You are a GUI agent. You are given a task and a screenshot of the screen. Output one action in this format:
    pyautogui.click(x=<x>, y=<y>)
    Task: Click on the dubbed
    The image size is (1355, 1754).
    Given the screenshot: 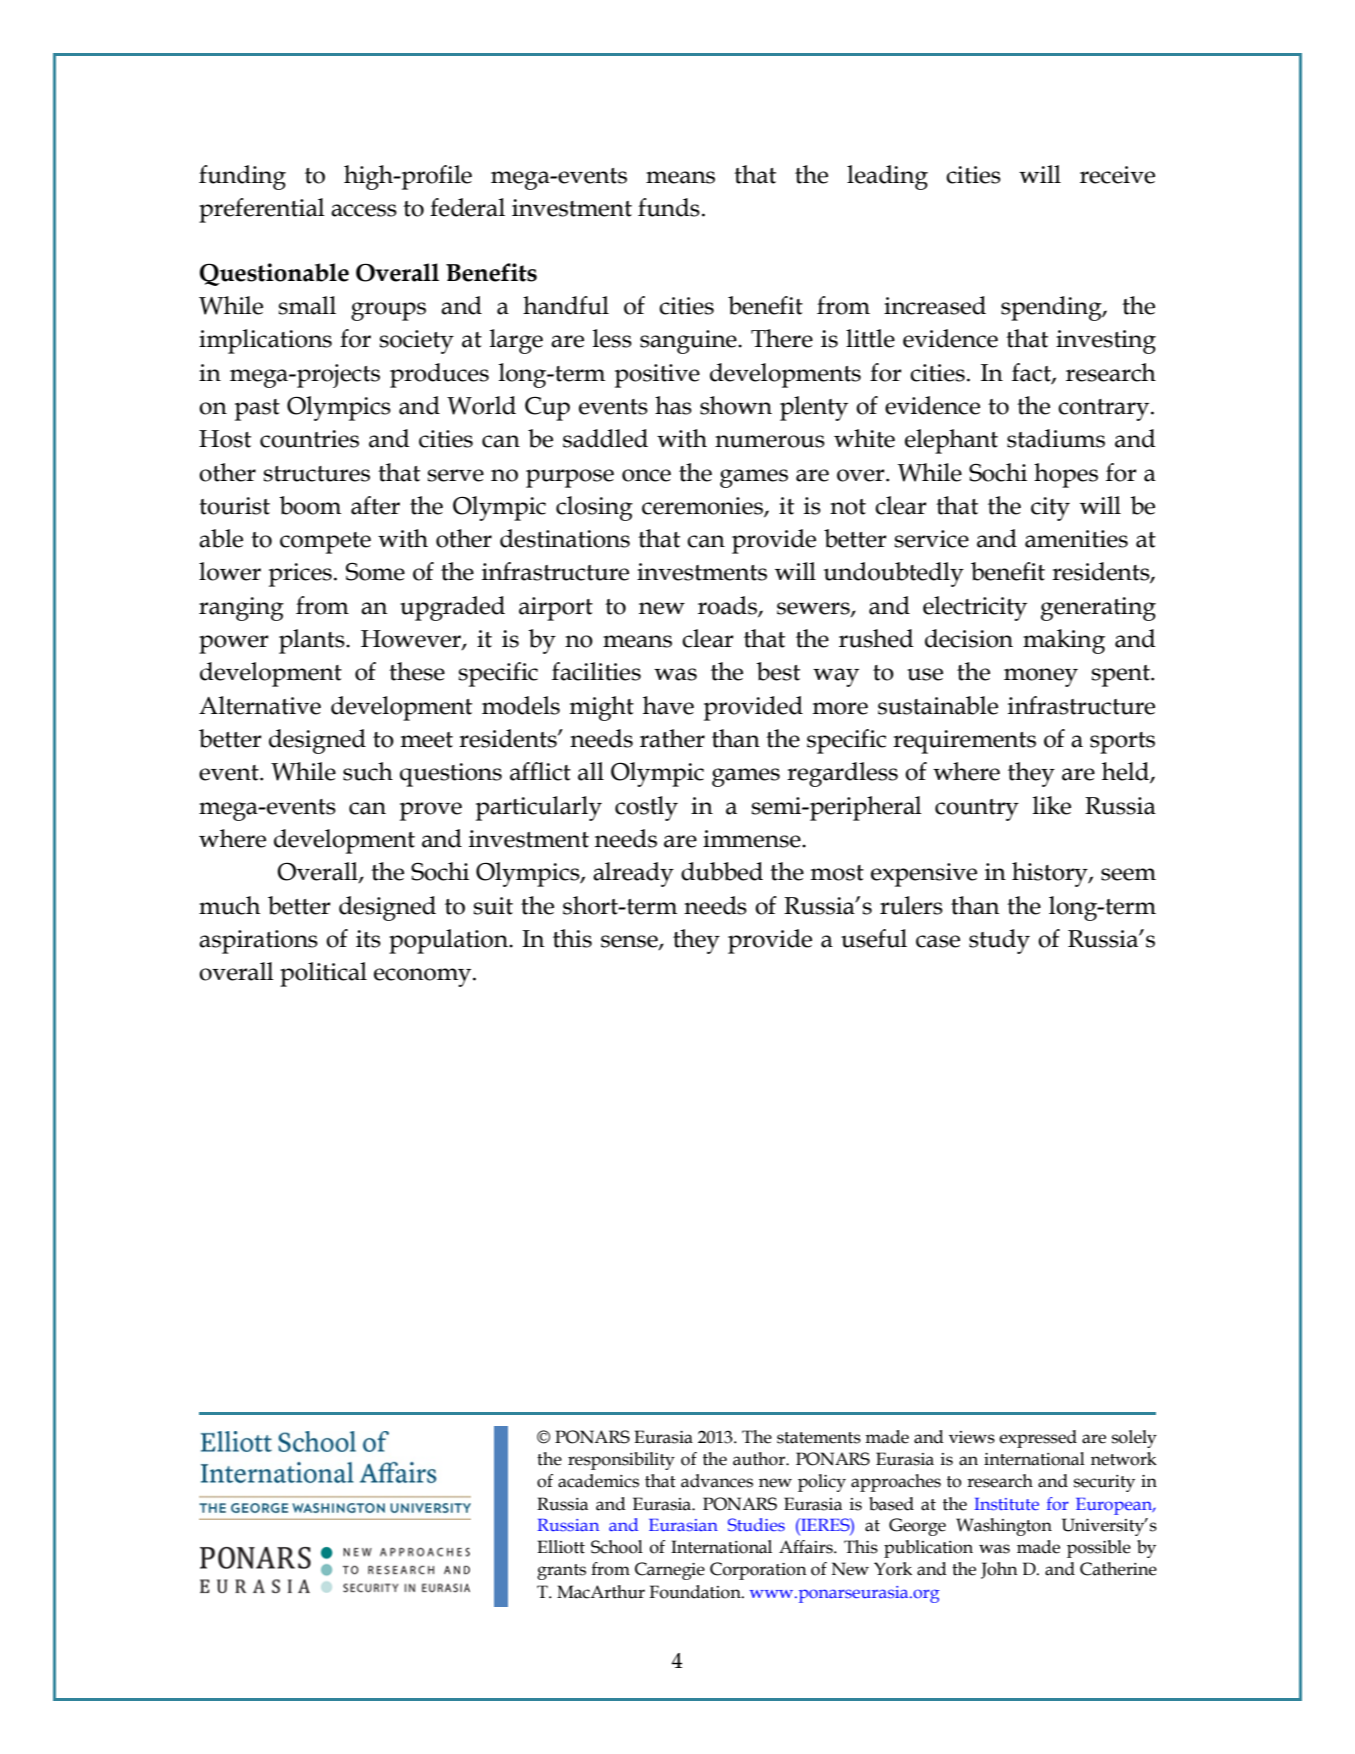 What is the action you would take?
    pyautogui.click(x=722, y=871)
